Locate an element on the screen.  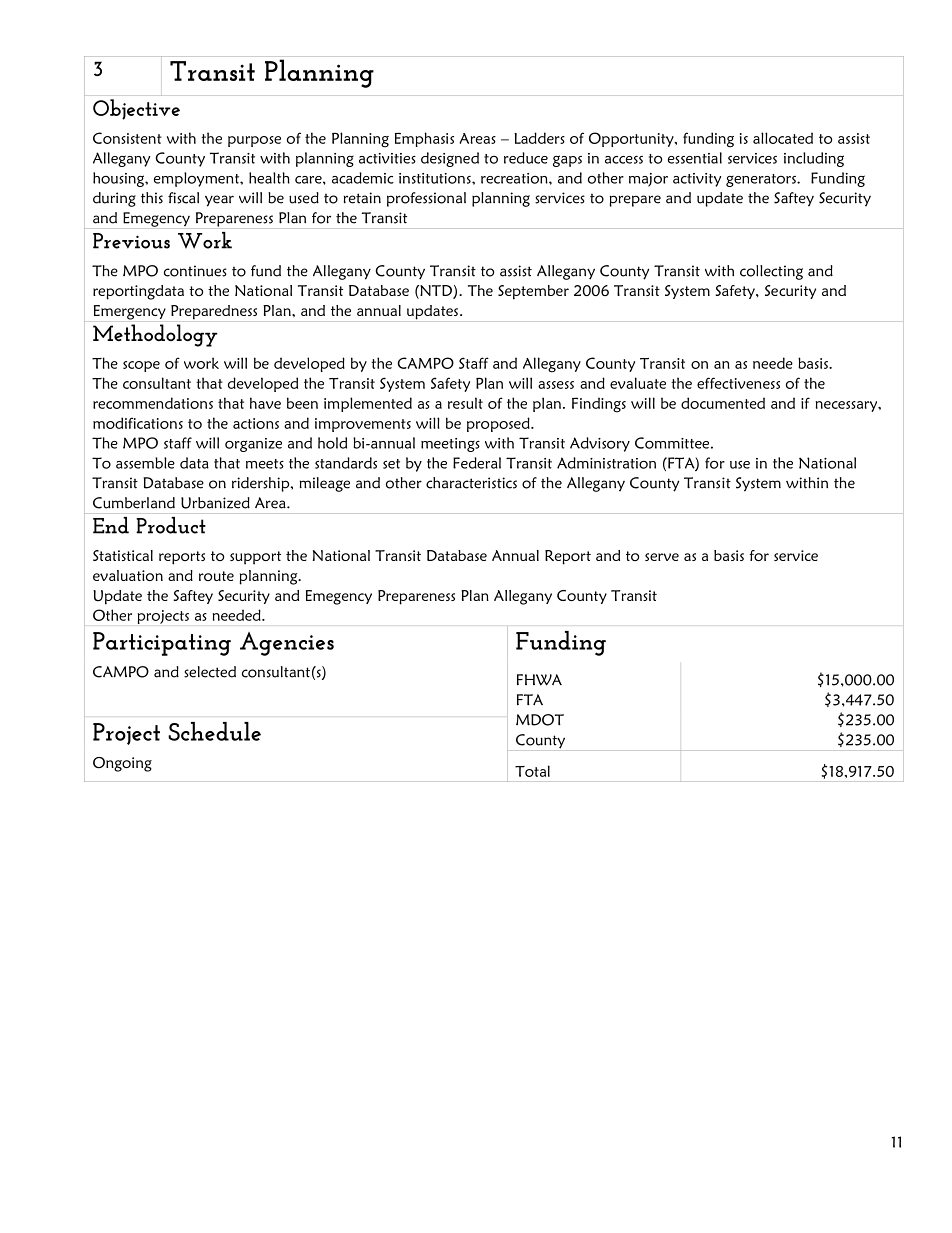
organize is located at coordinates (253, 445).
